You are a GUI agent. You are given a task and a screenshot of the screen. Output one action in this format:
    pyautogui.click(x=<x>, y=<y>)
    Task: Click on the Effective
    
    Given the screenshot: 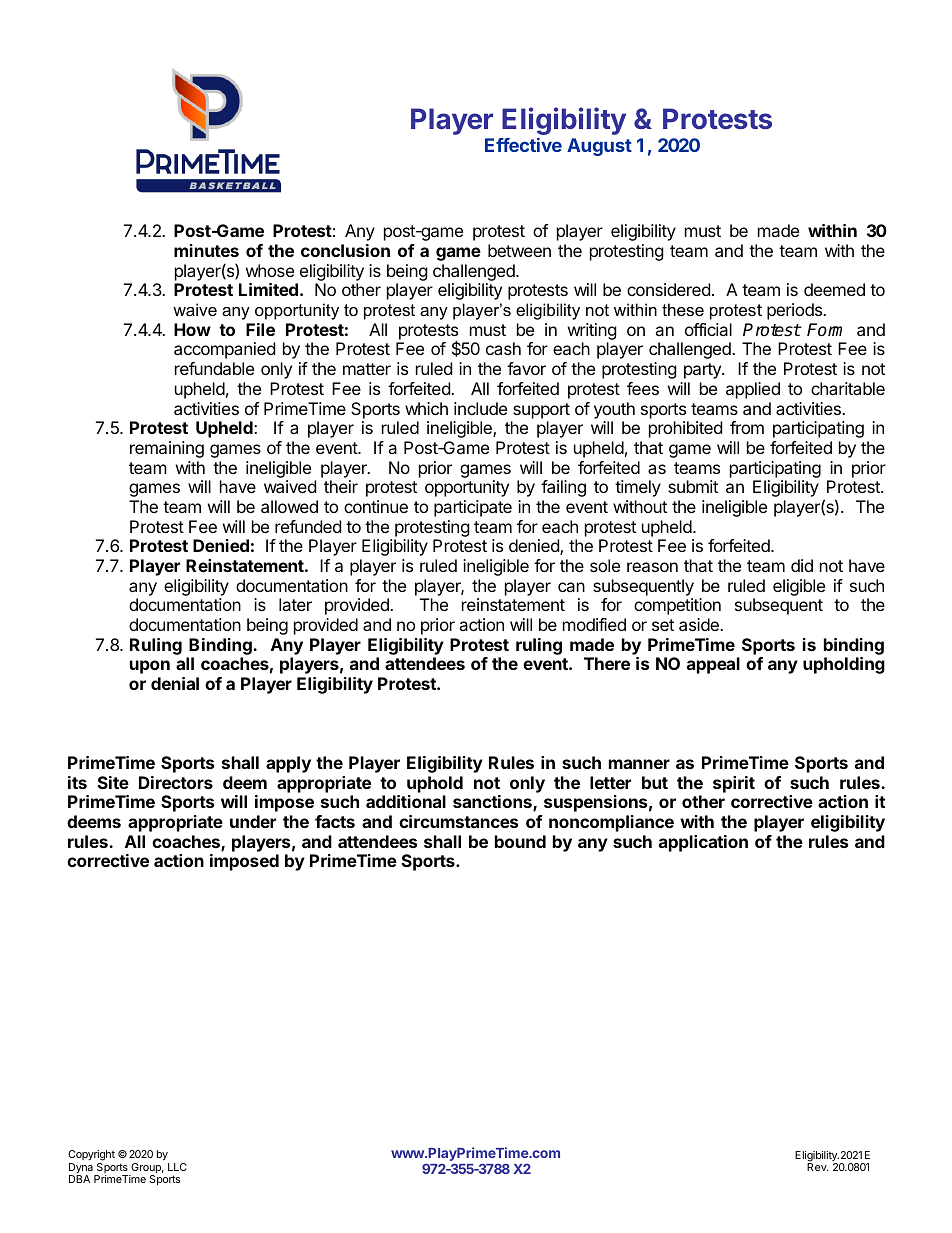 What is the action you would take?
    pyautogui.click(x=523, y=145)
